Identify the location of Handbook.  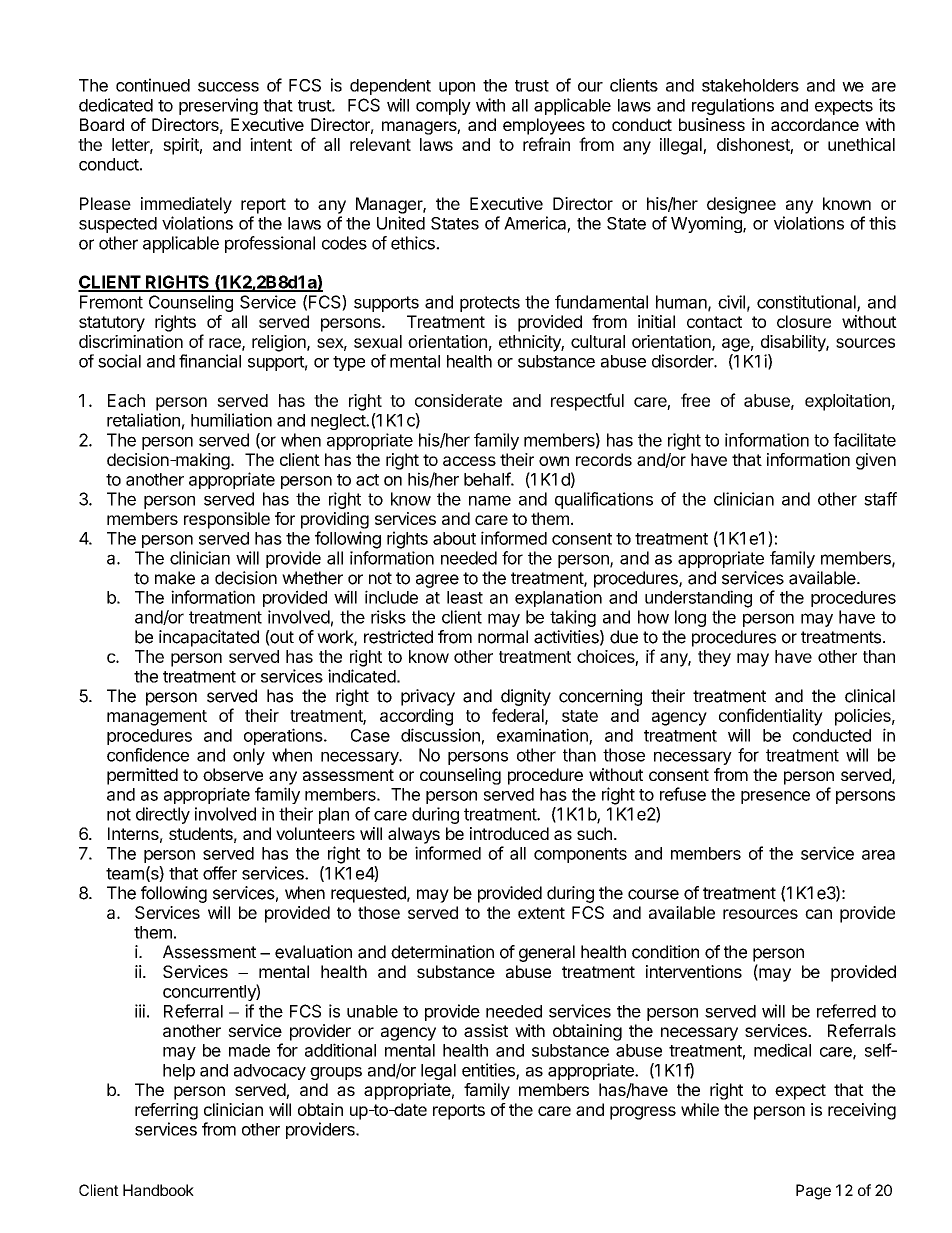
(158, 1190).
